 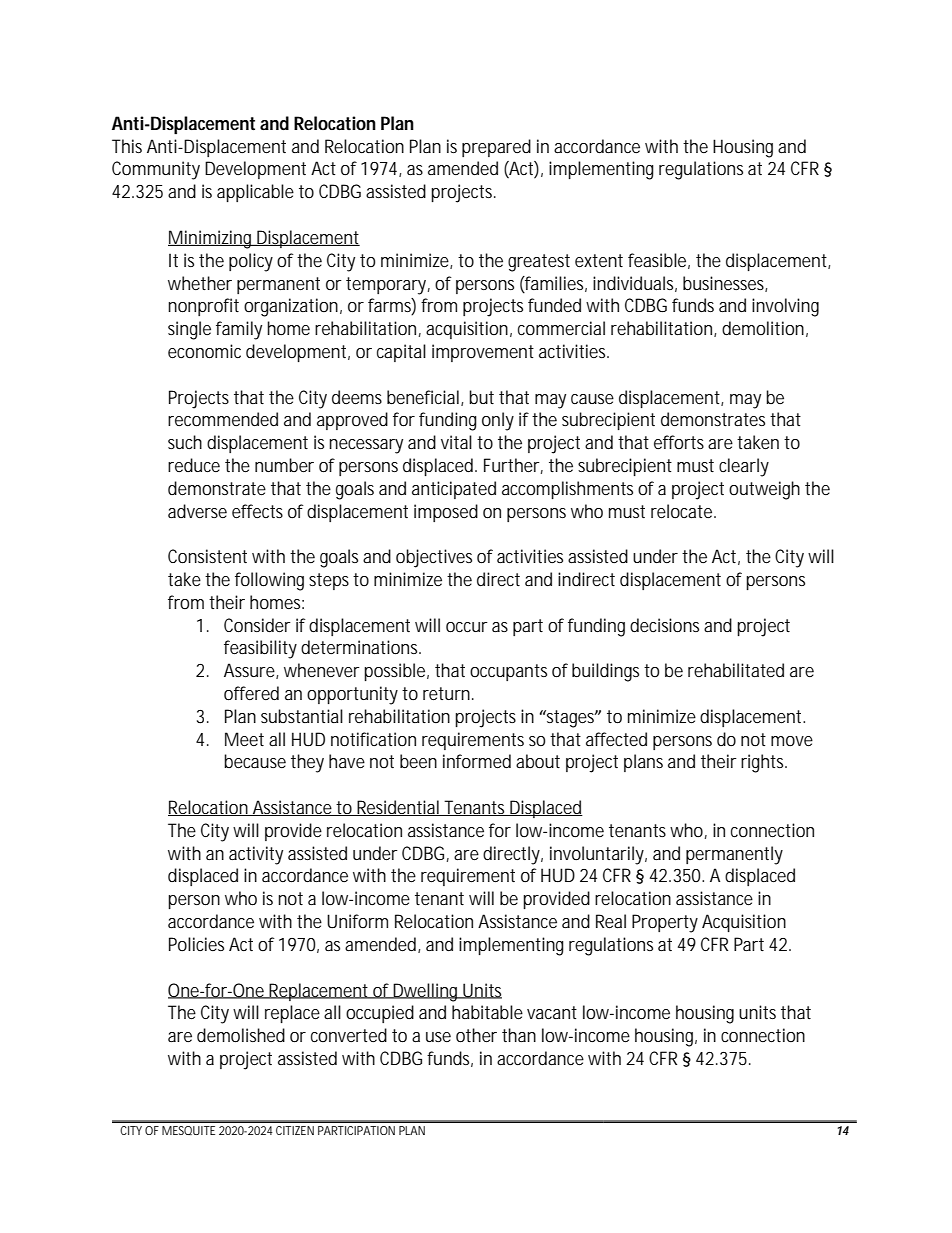 What do you see at coordinates (664, 625) in the screenshot?
I see `decisions` at bounding box center [664, 625].
